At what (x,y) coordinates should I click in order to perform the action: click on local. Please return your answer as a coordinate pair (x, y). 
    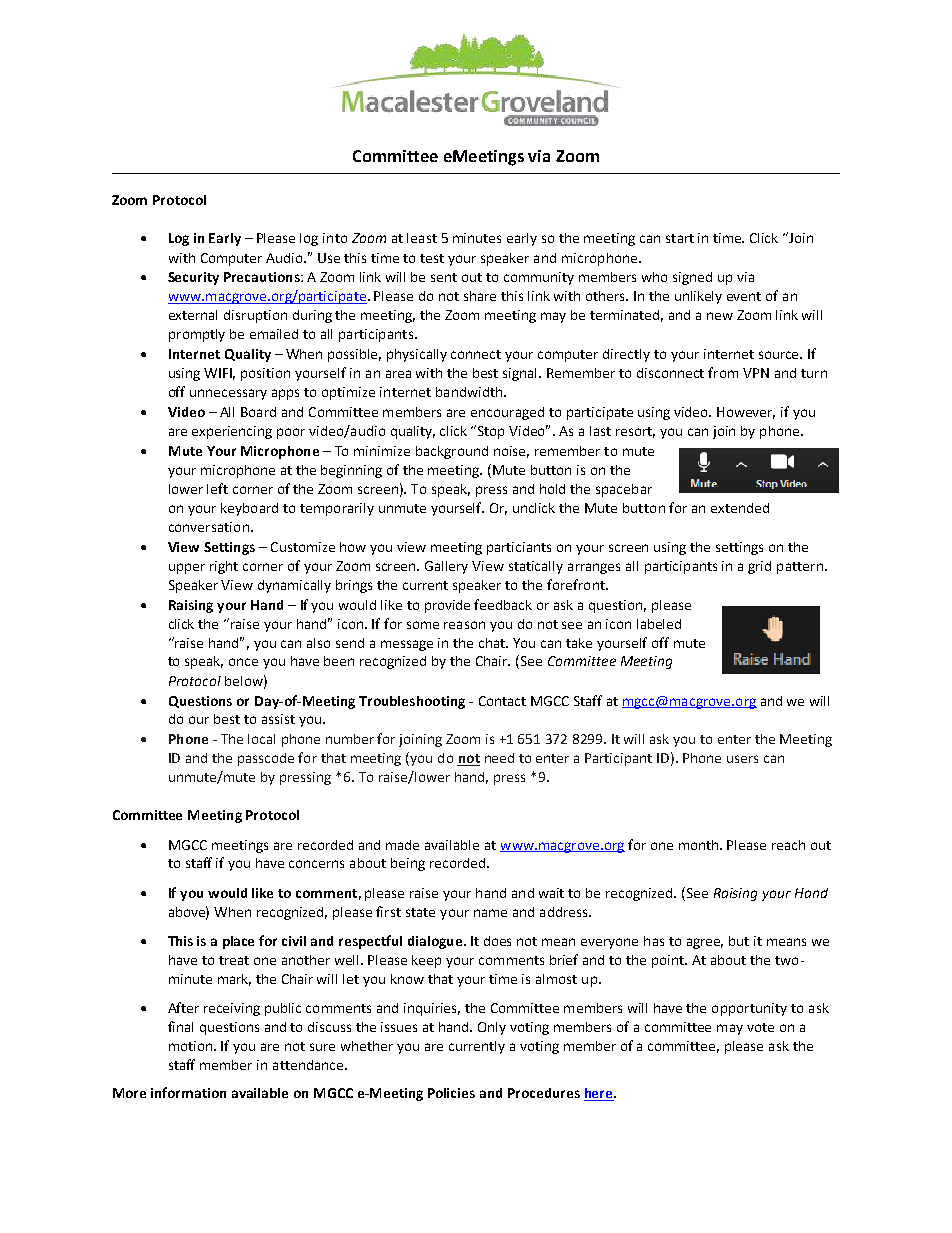
    Looking at the image, I should click on (261, 739).
